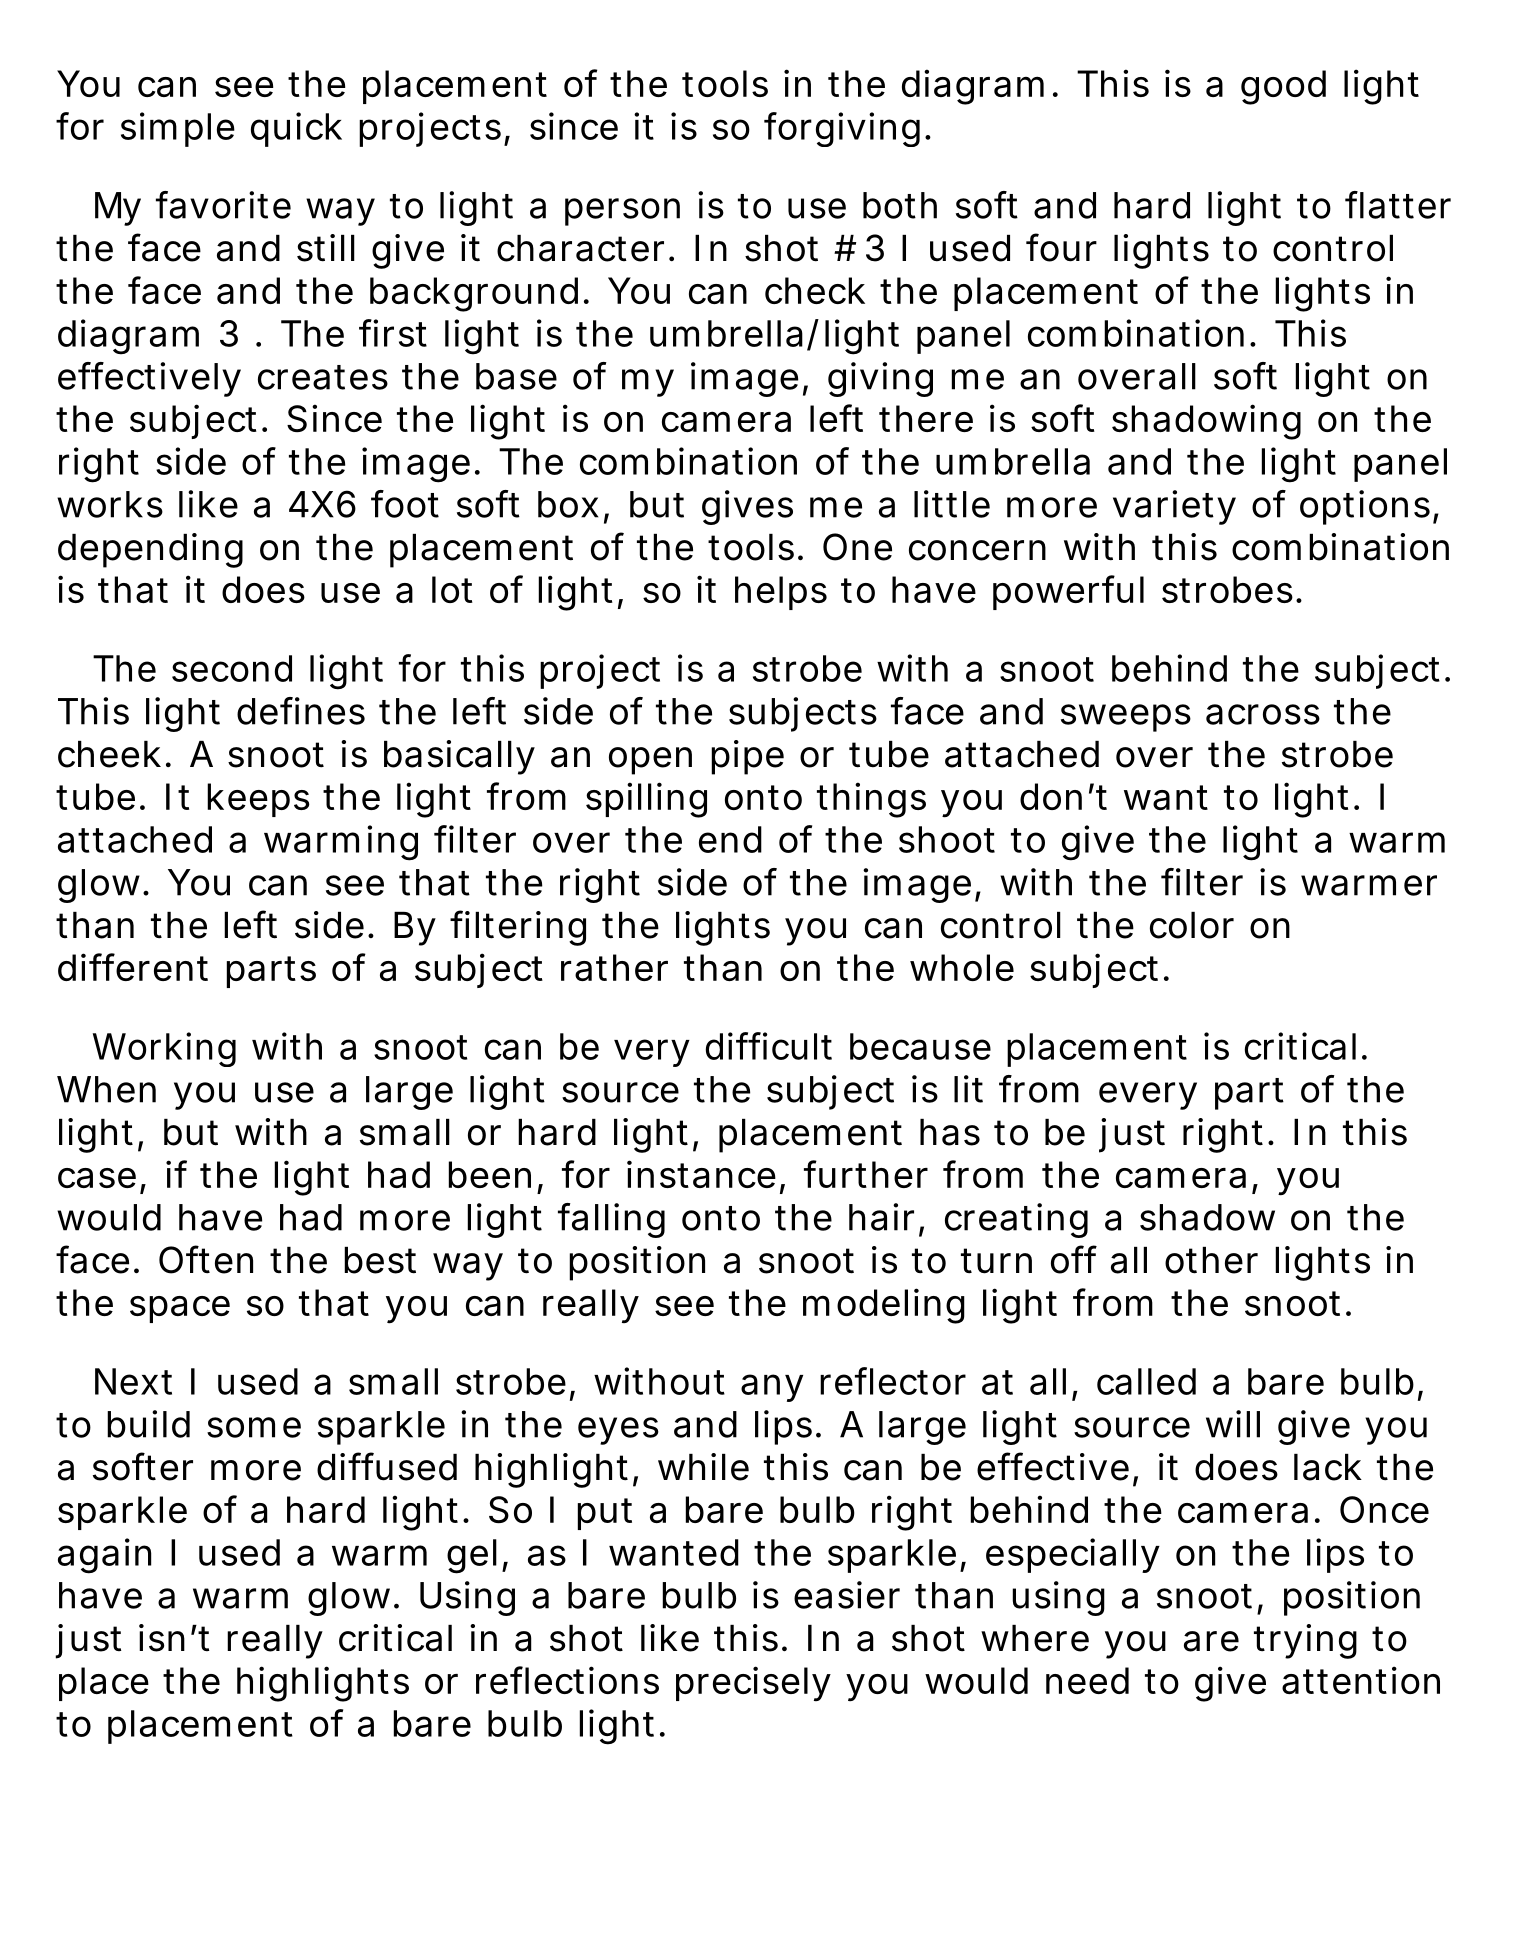 The height and width of the screenshot is (1959, 1514). I want to click on person, so click(622, 212).
